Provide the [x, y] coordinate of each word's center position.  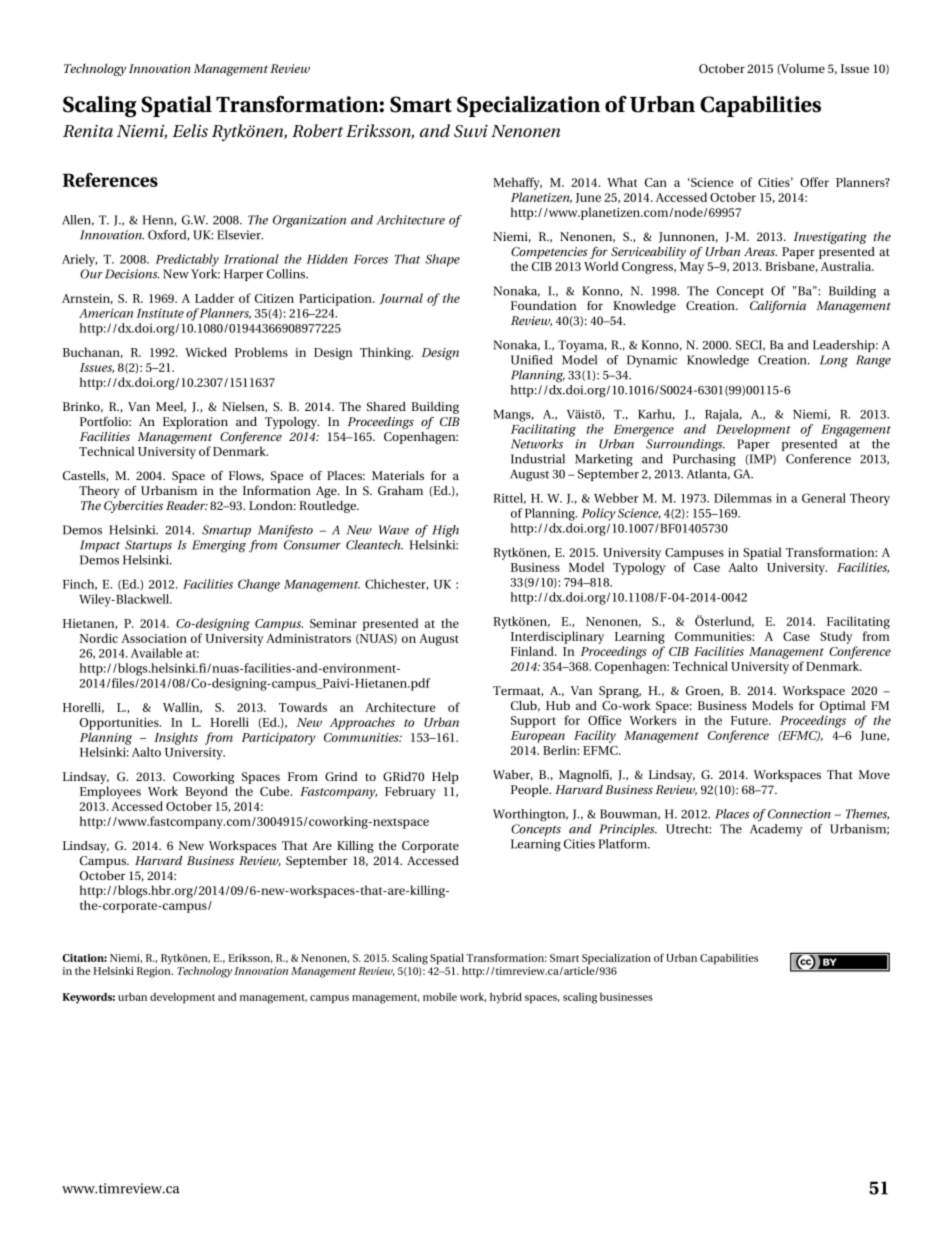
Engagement [856, 431]
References [110, 180]
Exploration [195, 423]
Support [533, 722]
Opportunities [120, 724]
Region [155, 971]
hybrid [506, 998]
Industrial [538, 459]
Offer [814, 182]
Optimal [843, 707]
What [622, 182]
